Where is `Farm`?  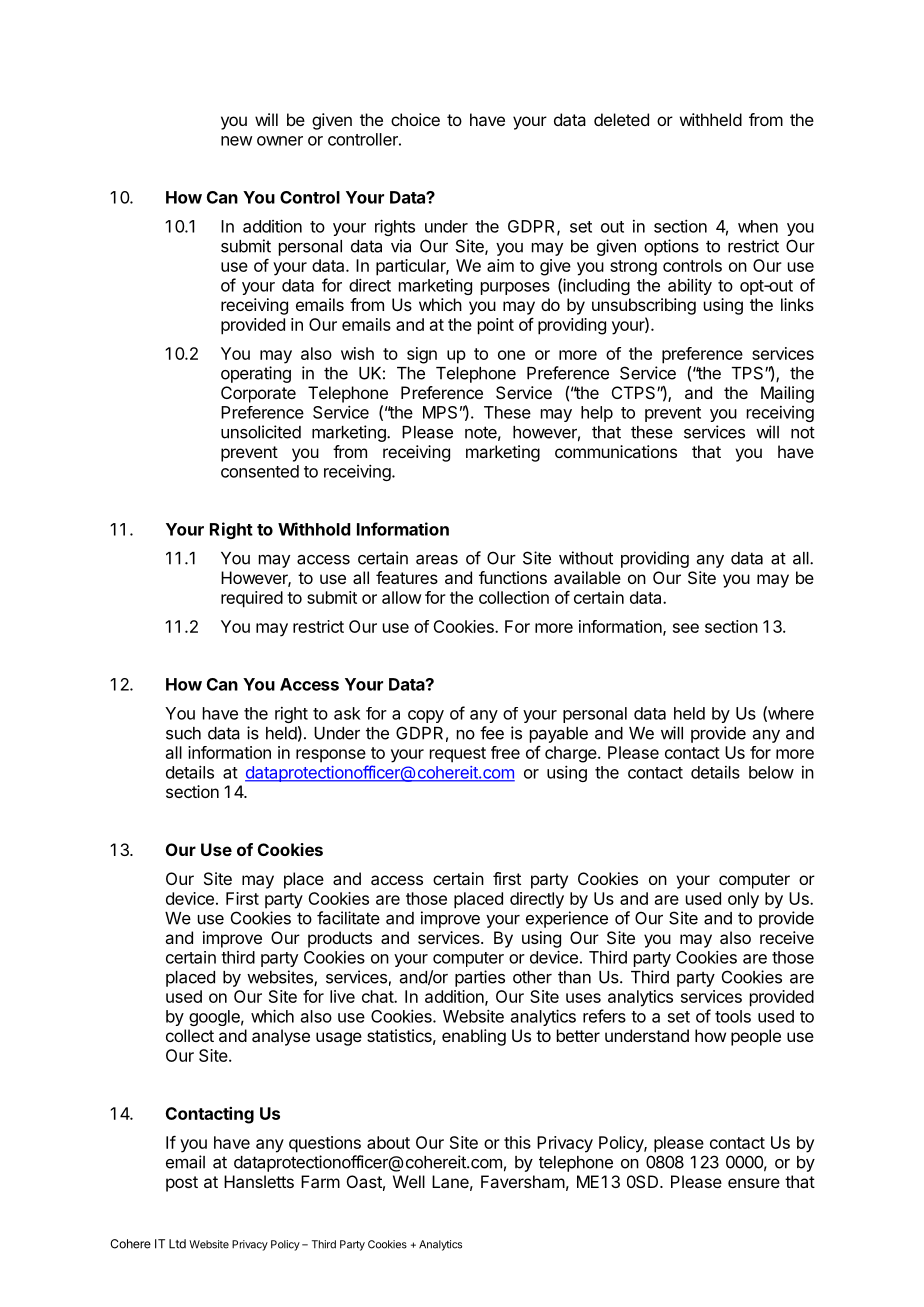
Farm is located at coordinates (320, 1181).
